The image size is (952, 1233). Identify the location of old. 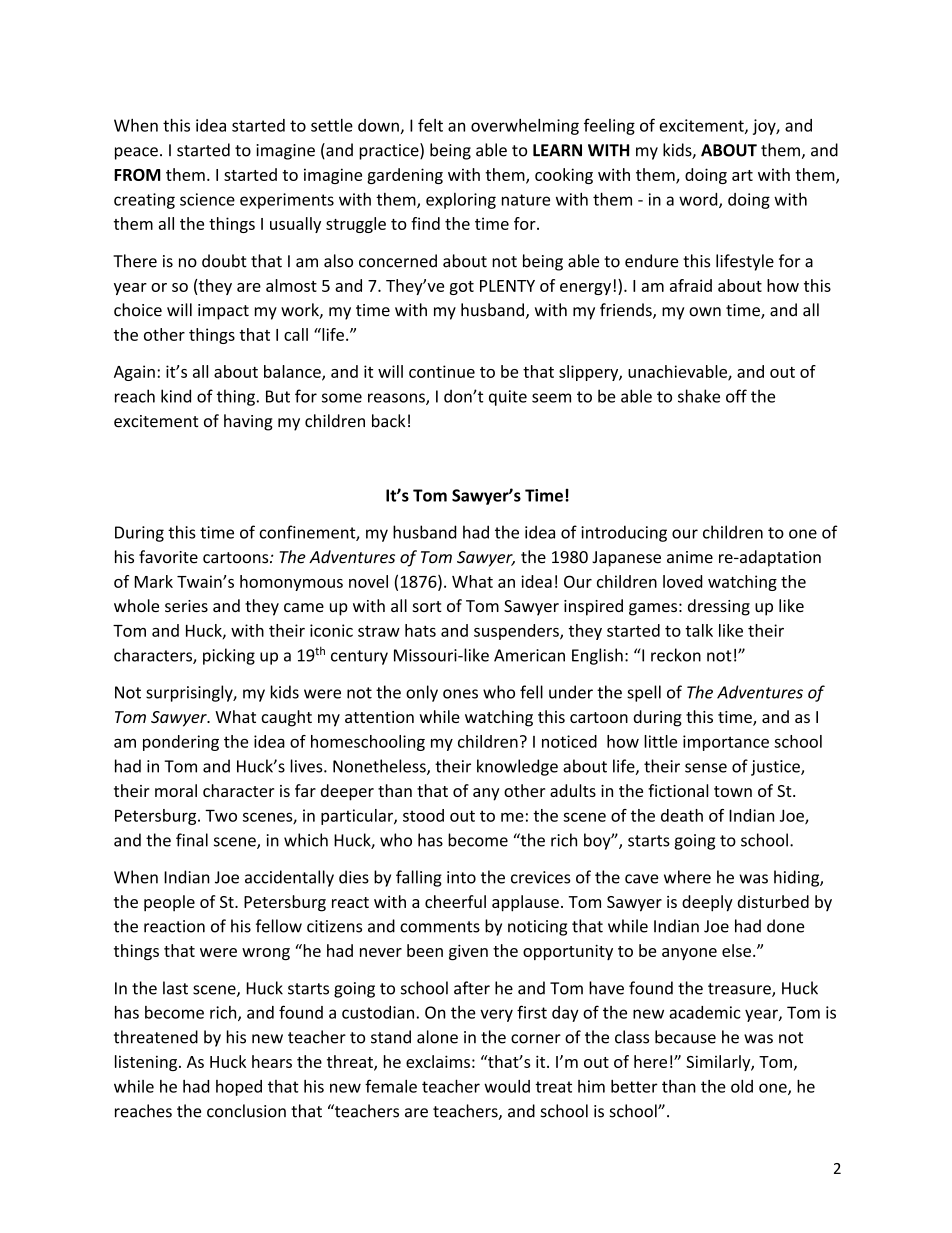
(742, 1086).
